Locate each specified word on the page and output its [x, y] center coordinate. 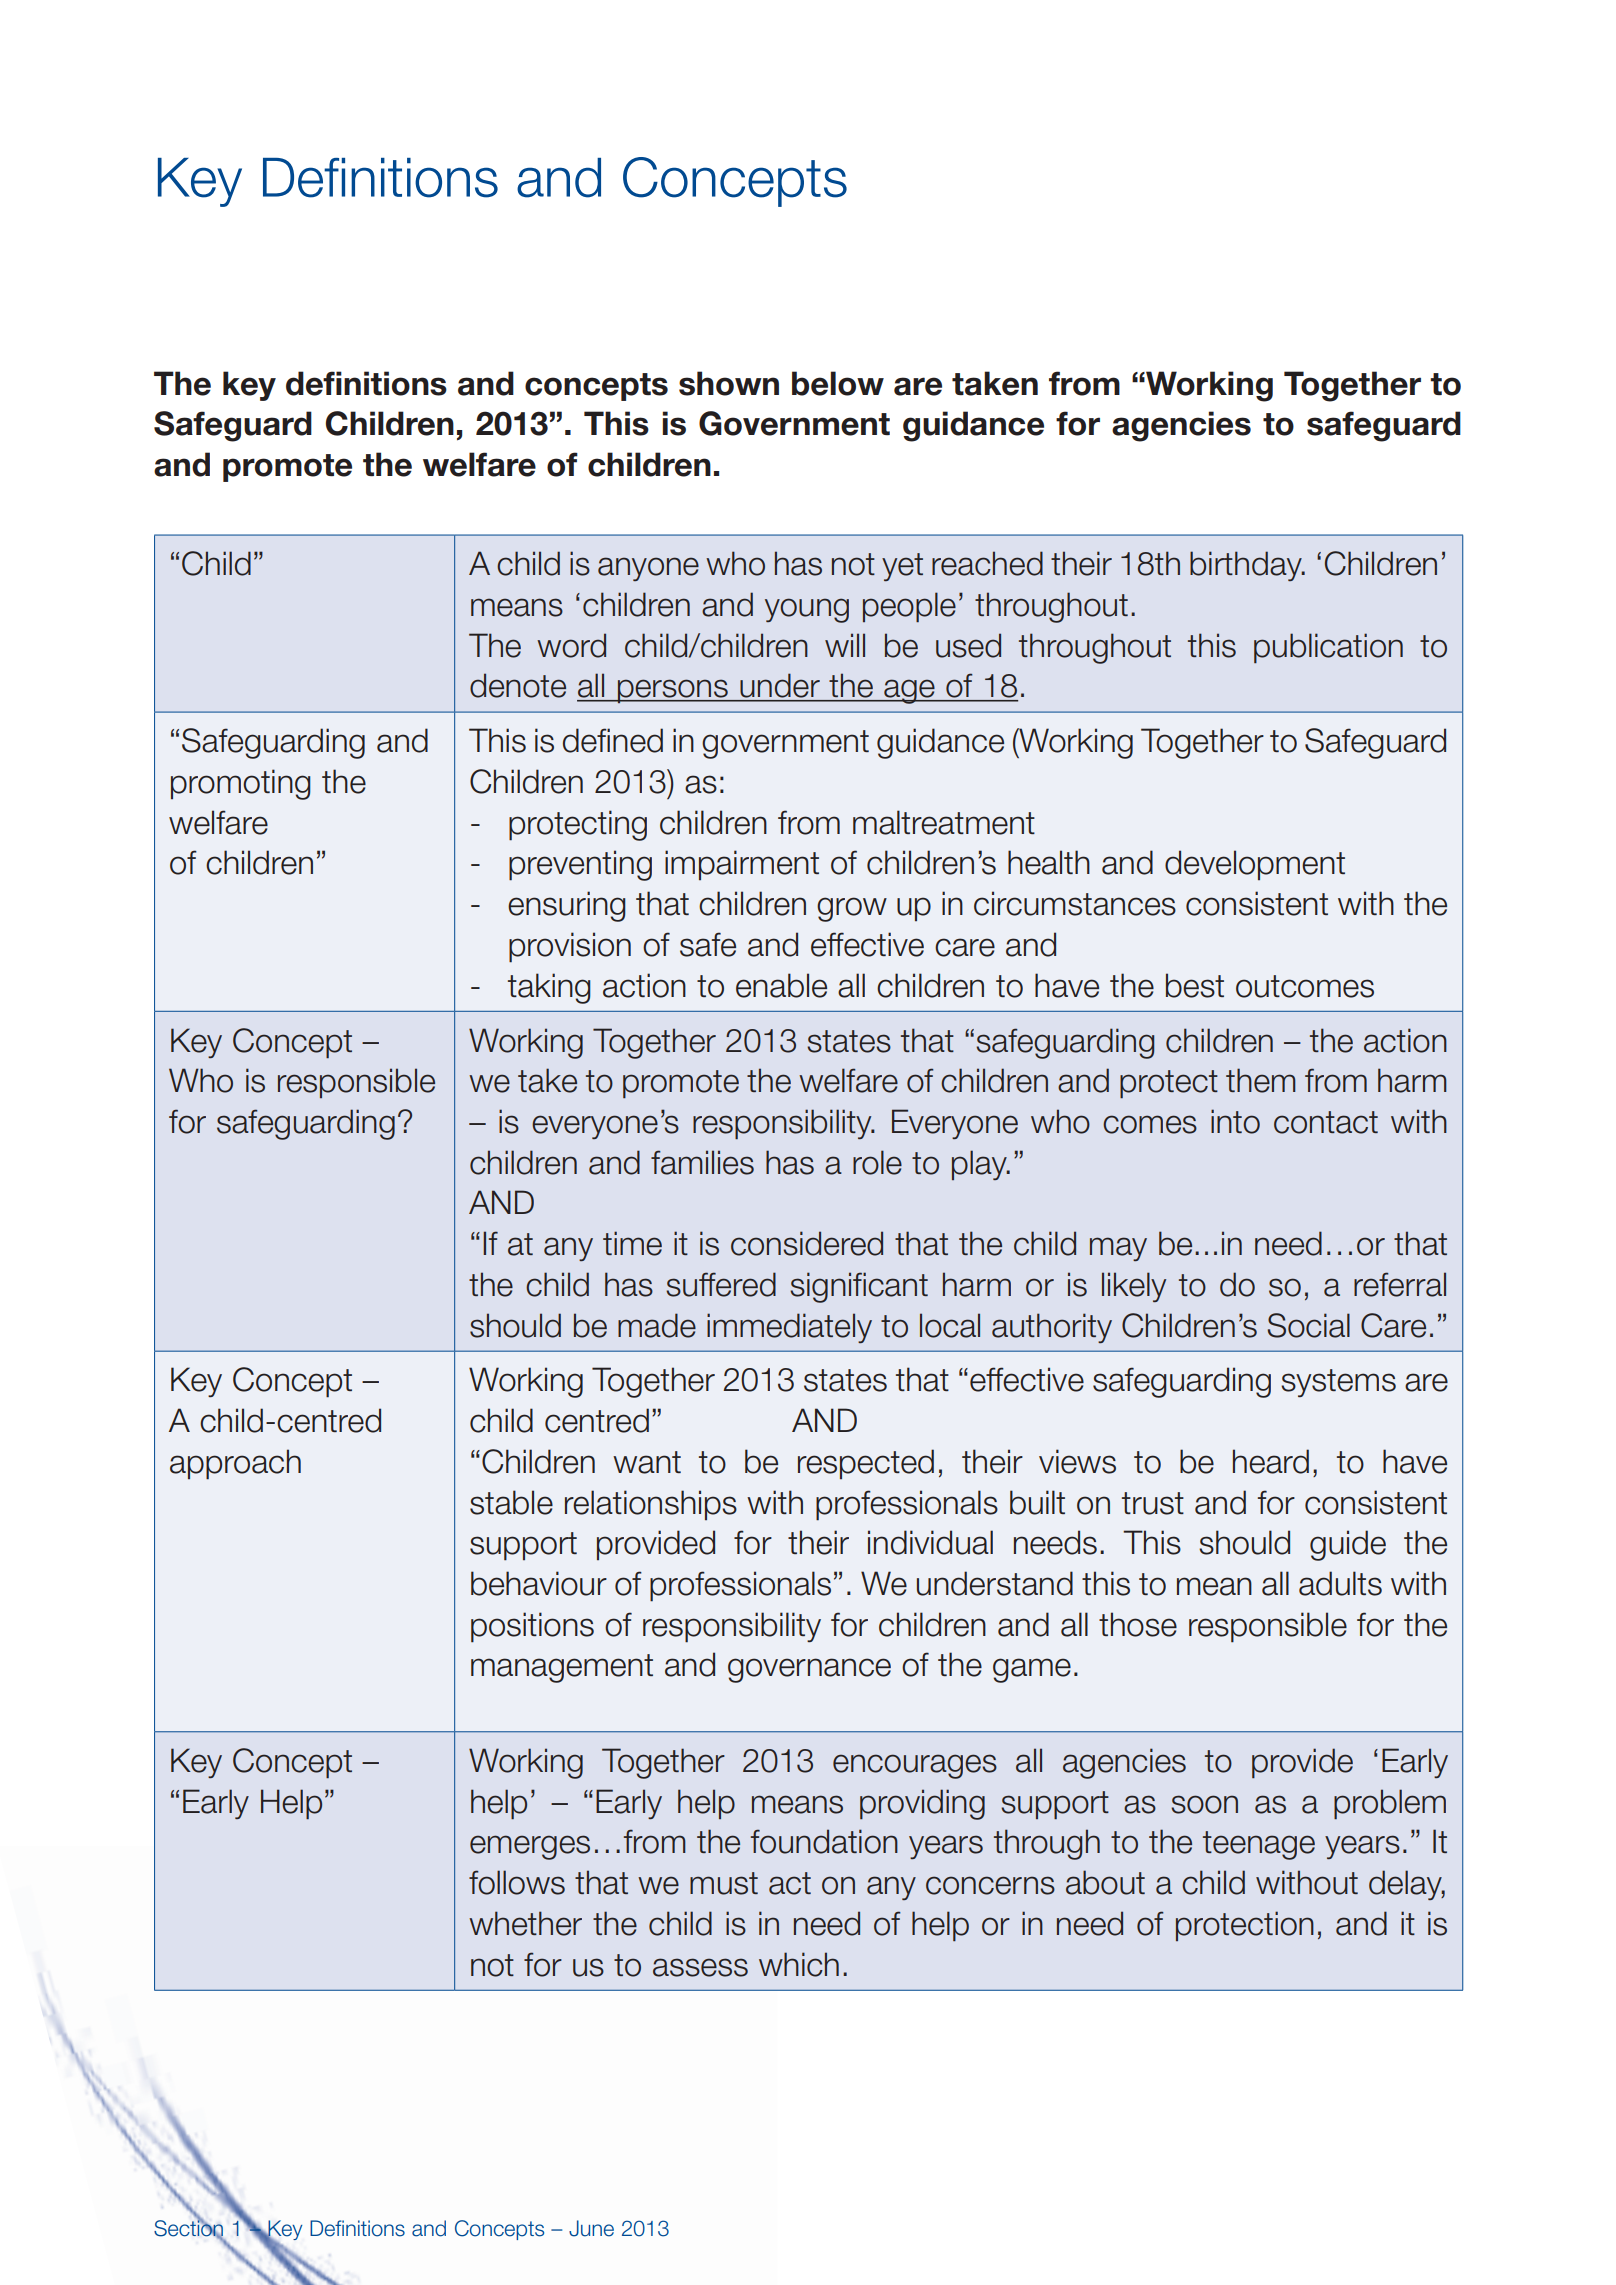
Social [1309, 1325]
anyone [648, 569]
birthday [1247, 566]
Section [188, 2228]
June [591, 2228]
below [838, 383]
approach [235, 1464]
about [1105, 1882]
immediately [789, 1328]
